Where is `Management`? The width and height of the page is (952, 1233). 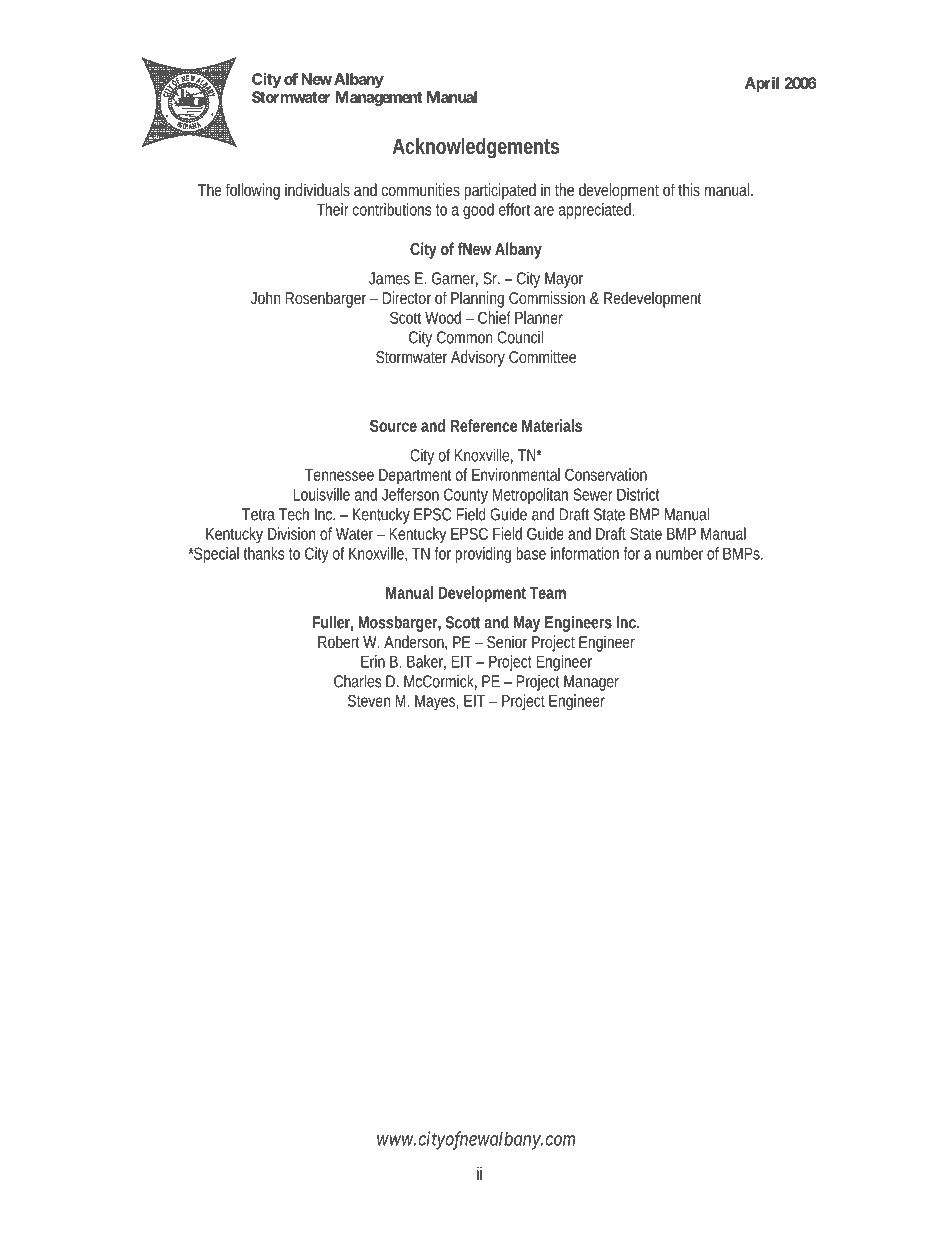
Management is located at coordinates (379, 98).
